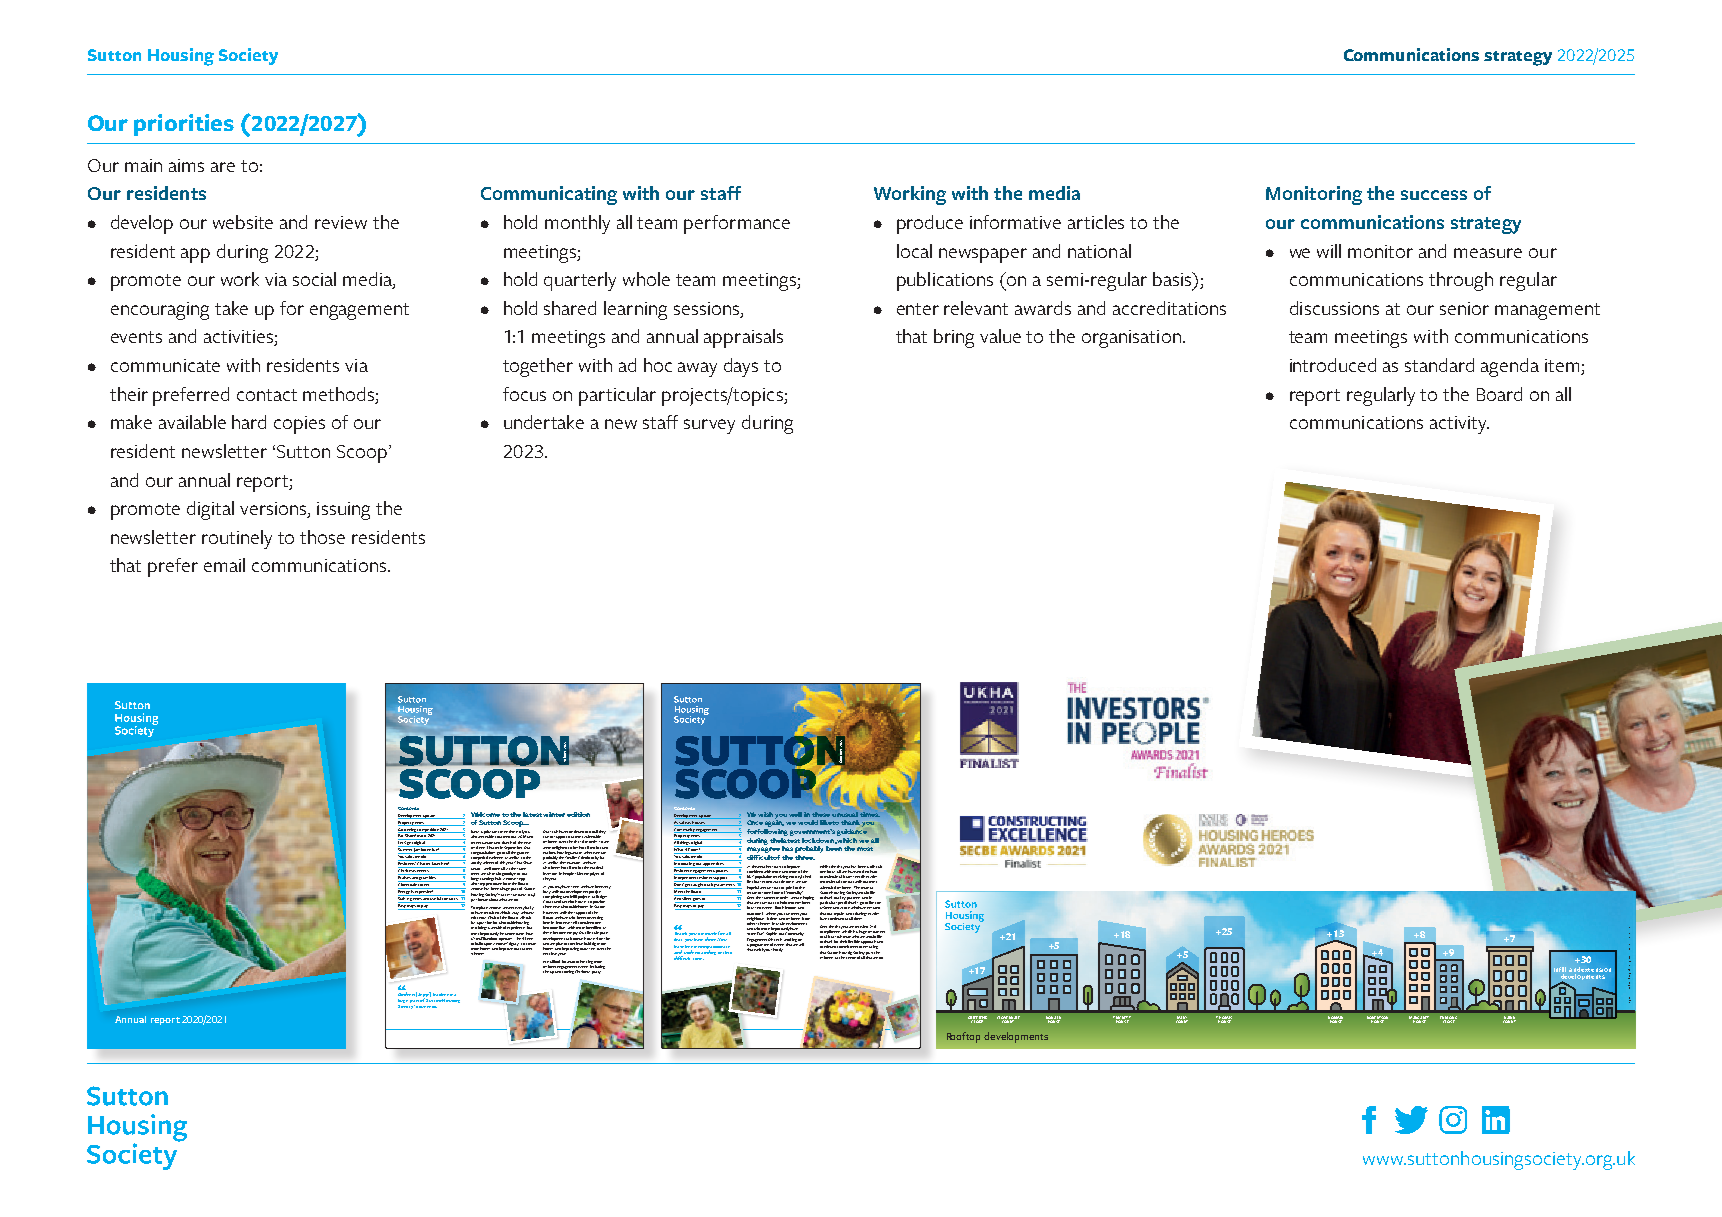 Image resolution: width=1722 pixels, height=1217 pixels. Describe the element at coordinates (963, 1037) in the screenshot. I see `Rooftop` at that location.
